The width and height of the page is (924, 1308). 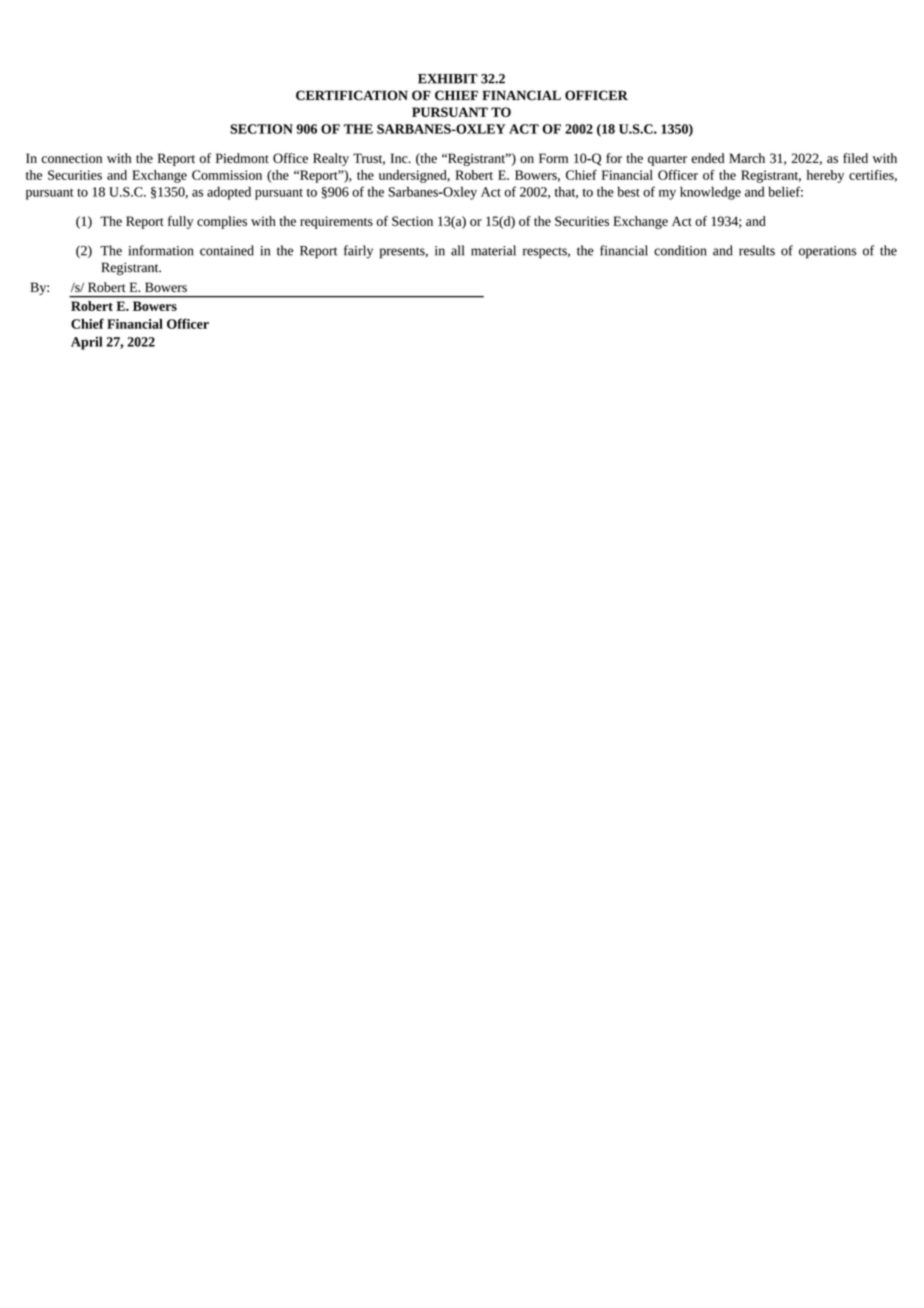 I want to click on April, so click(x=87, y=343).
